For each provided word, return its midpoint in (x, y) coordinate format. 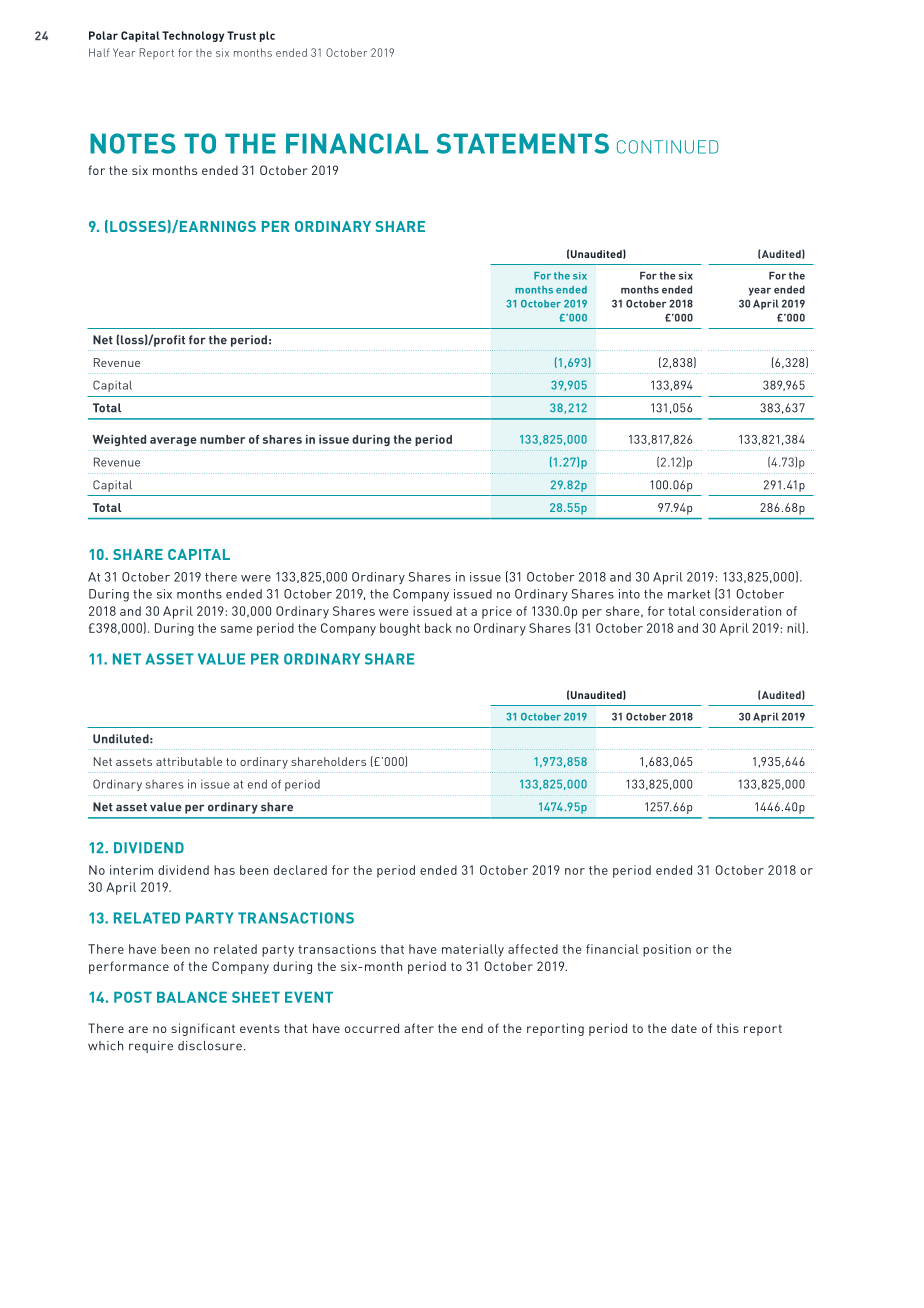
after (419, 1028)
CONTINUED (667, 147)
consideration (740, 611)
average (173, 441)
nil (795, 628)
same (236, 629)
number (222, 439)
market (689, 594)
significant (203, 1029)
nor (575, 871)
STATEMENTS (523, 143)
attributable (189, 761)
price (497, 612)
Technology (193, 36)
